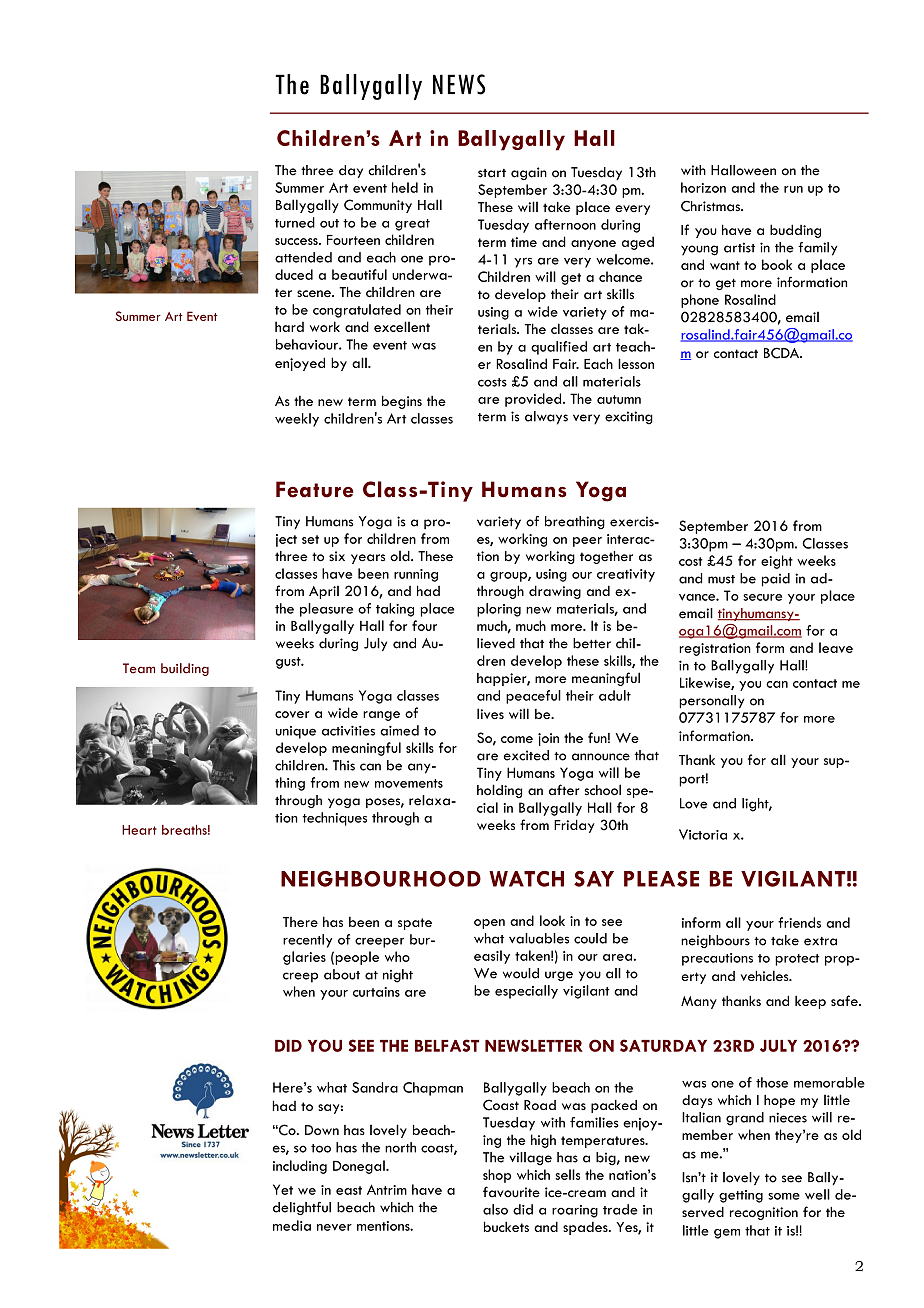  What do you see at coordinates (795, 231) in the image?
I see `budding` at bounding box center [795, 231].
